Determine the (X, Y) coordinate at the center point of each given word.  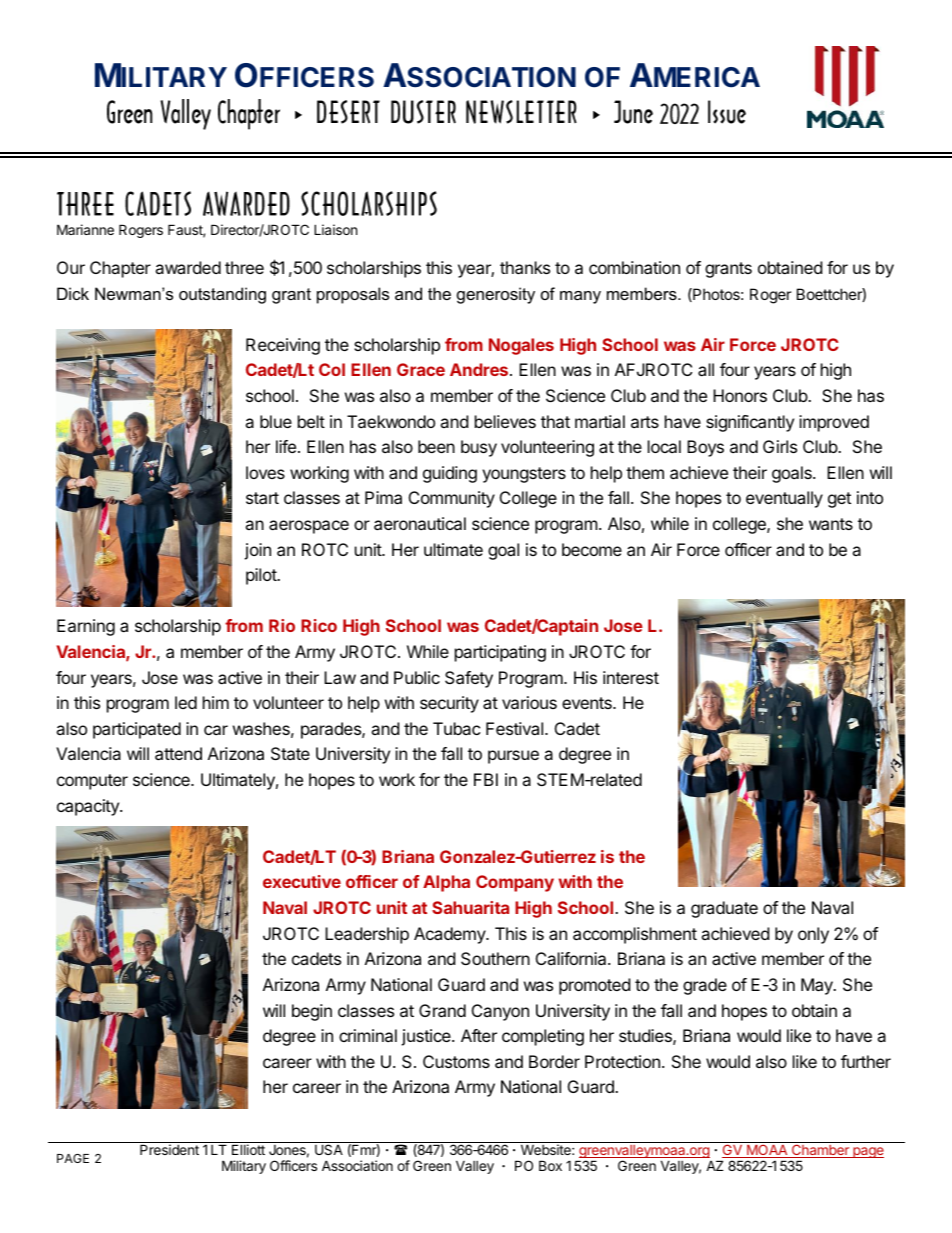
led (186, 702)
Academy (450, 935)
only (813, 935)
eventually (784, 499)
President (169, 1149)
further (866, 1061)
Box (550, 1165)
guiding (450, 474)
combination (634, 267)
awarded (188, 267)
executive (302, 881)
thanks (525, 267)
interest (631, 677)
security (449, 704)
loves (265, 472)
